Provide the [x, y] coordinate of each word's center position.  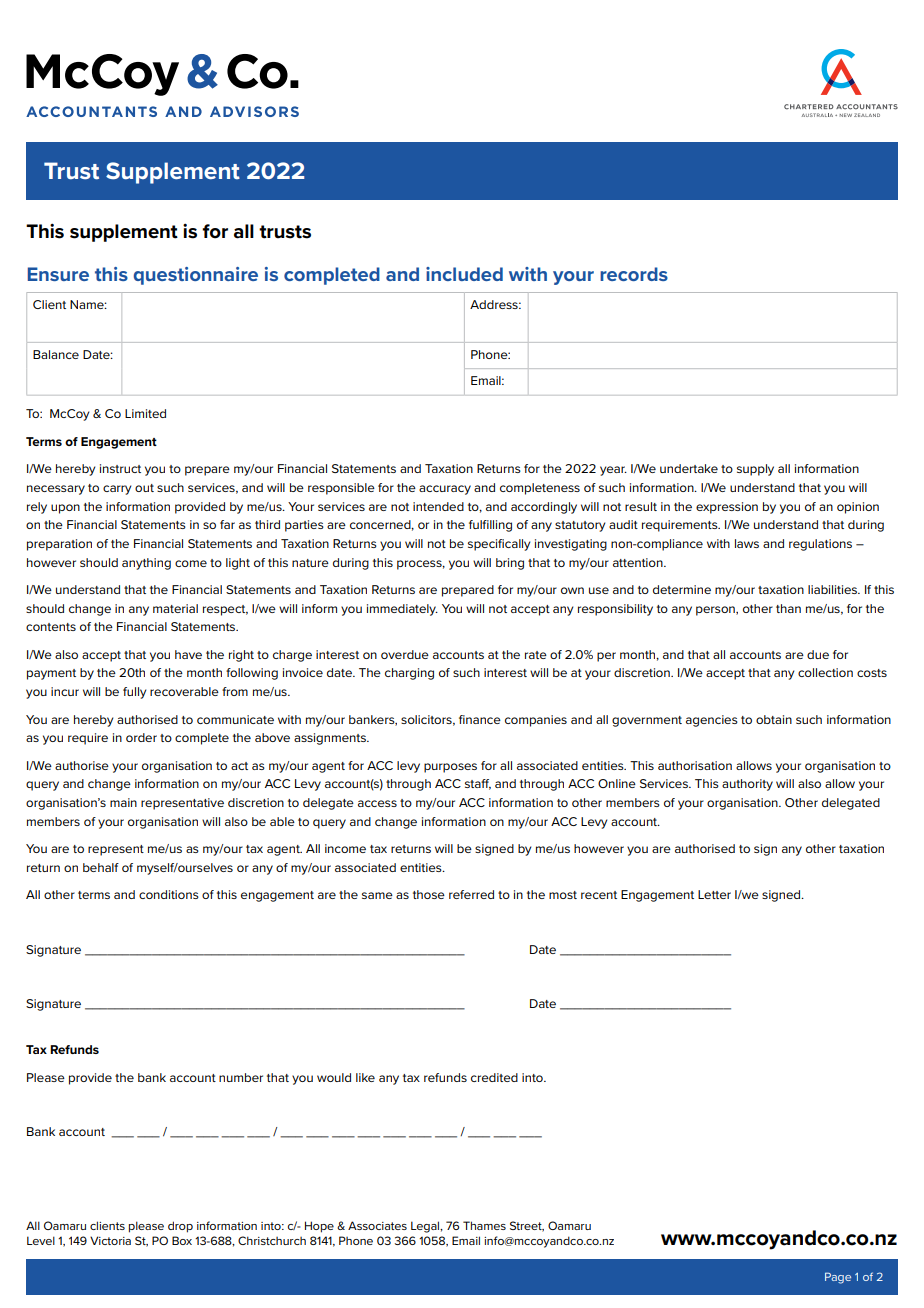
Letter [714, 894]
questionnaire [196, 276]
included [464, 274]
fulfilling [490, 526]
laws [747, 543]
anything [146, 564]
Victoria [110, 1240]
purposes [450, 768]
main [123, 802]
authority [747, 785]
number [241, 1077]
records [634, 274]
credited [494, 1077]
